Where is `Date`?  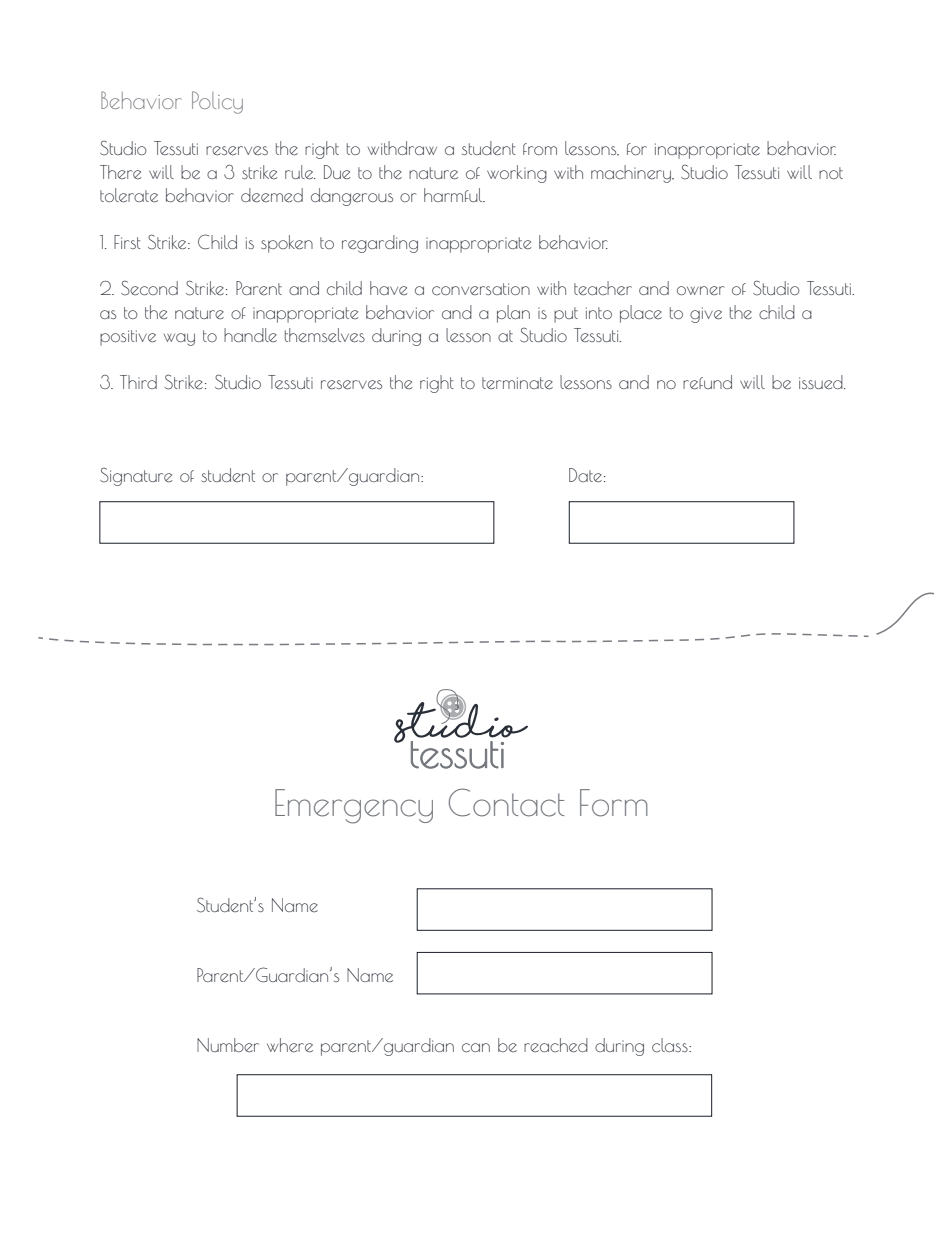
Date is located at coordinates (585, 475).
